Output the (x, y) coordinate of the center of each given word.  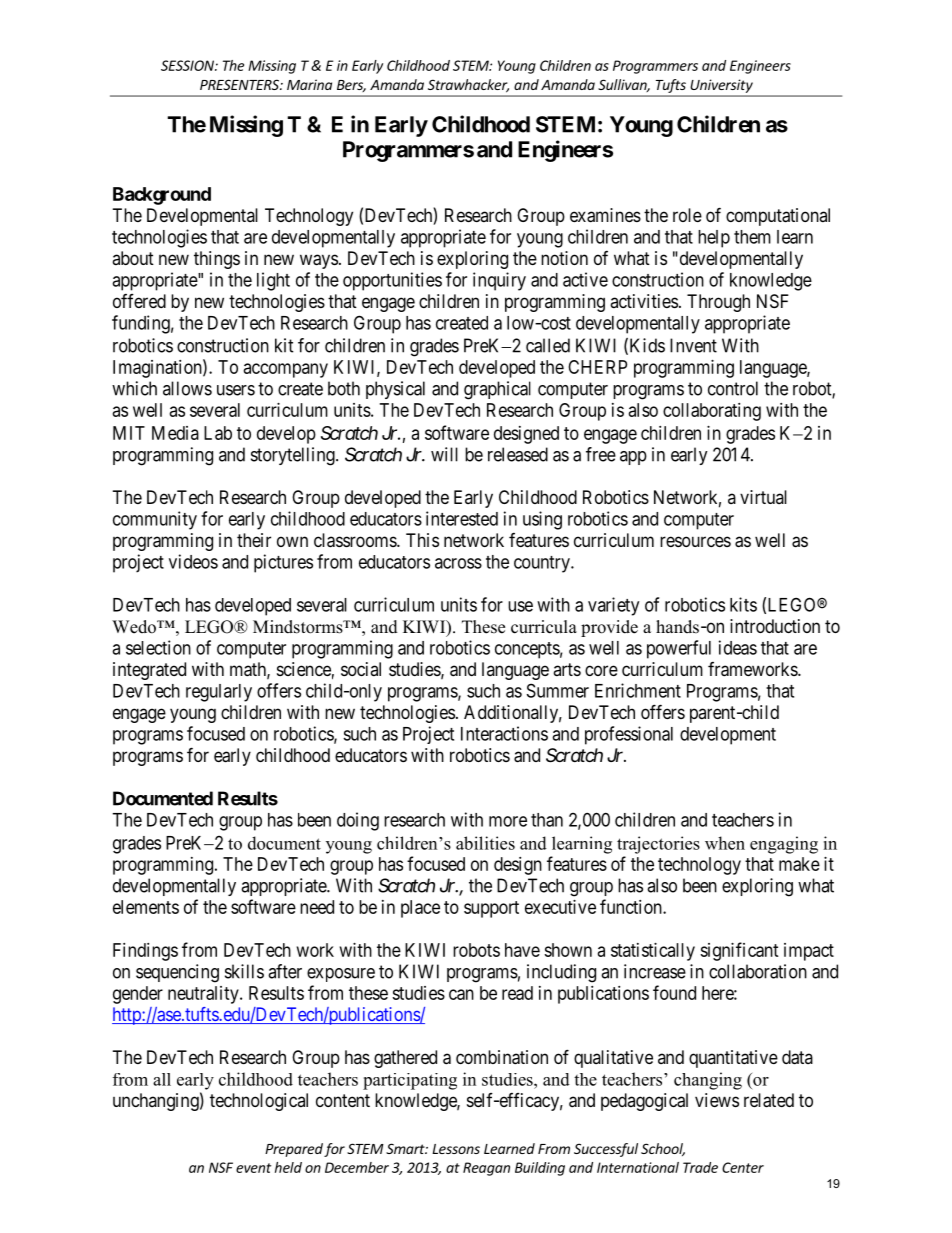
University (722, 86)
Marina (309, 84)
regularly (219, 693)
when (725, 843)
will (444, 454)
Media (175, 433)
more (508, 821)
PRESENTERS (240, 84)
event (253, 1168)
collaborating (712, 412)
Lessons (456, 1149)
